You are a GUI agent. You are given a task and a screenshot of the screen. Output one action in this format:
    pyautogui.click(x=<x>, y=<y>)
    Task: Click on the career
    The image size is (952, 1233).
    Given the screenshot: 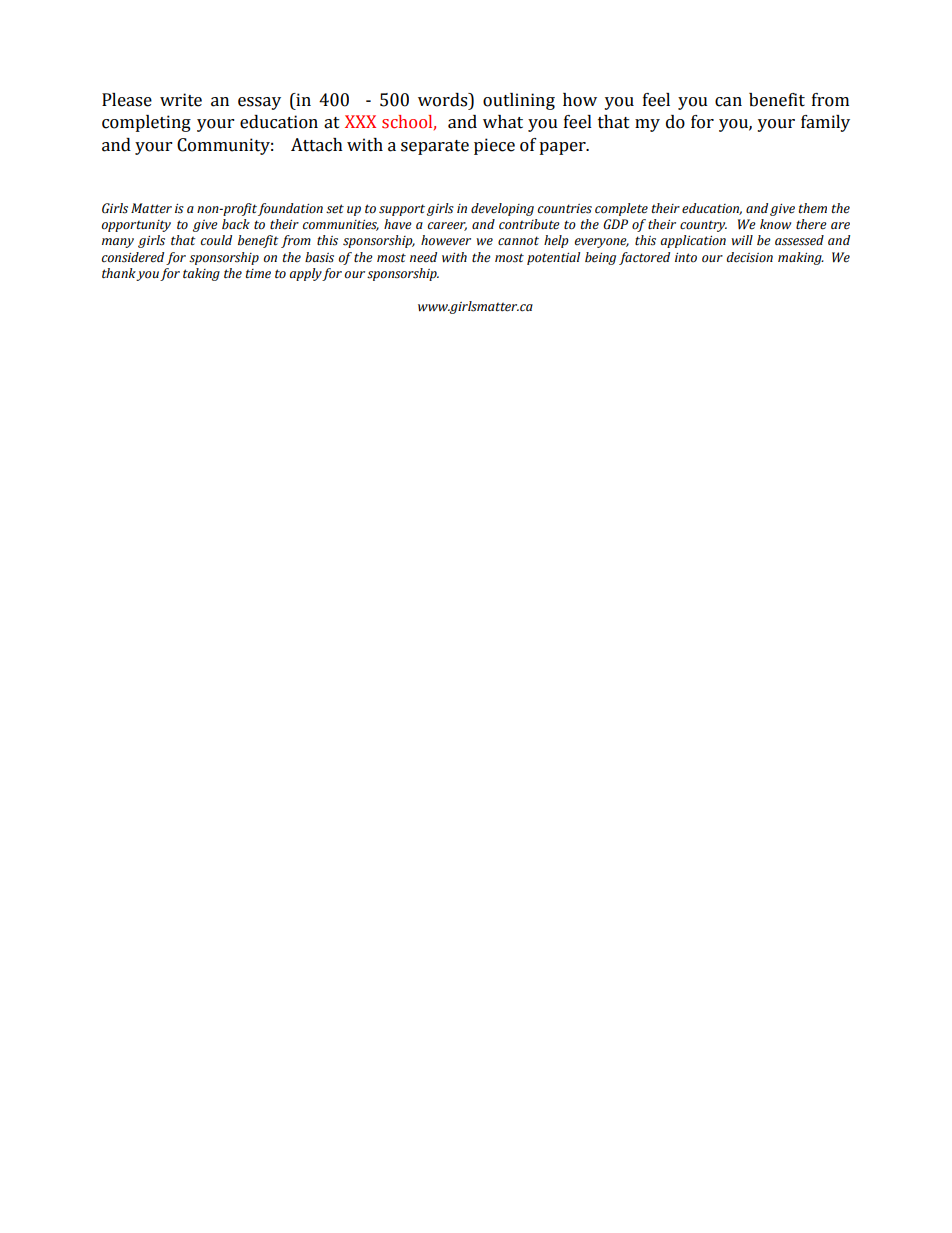 What is the action you would take?
    pyautogui.click(x=447, y=226)
